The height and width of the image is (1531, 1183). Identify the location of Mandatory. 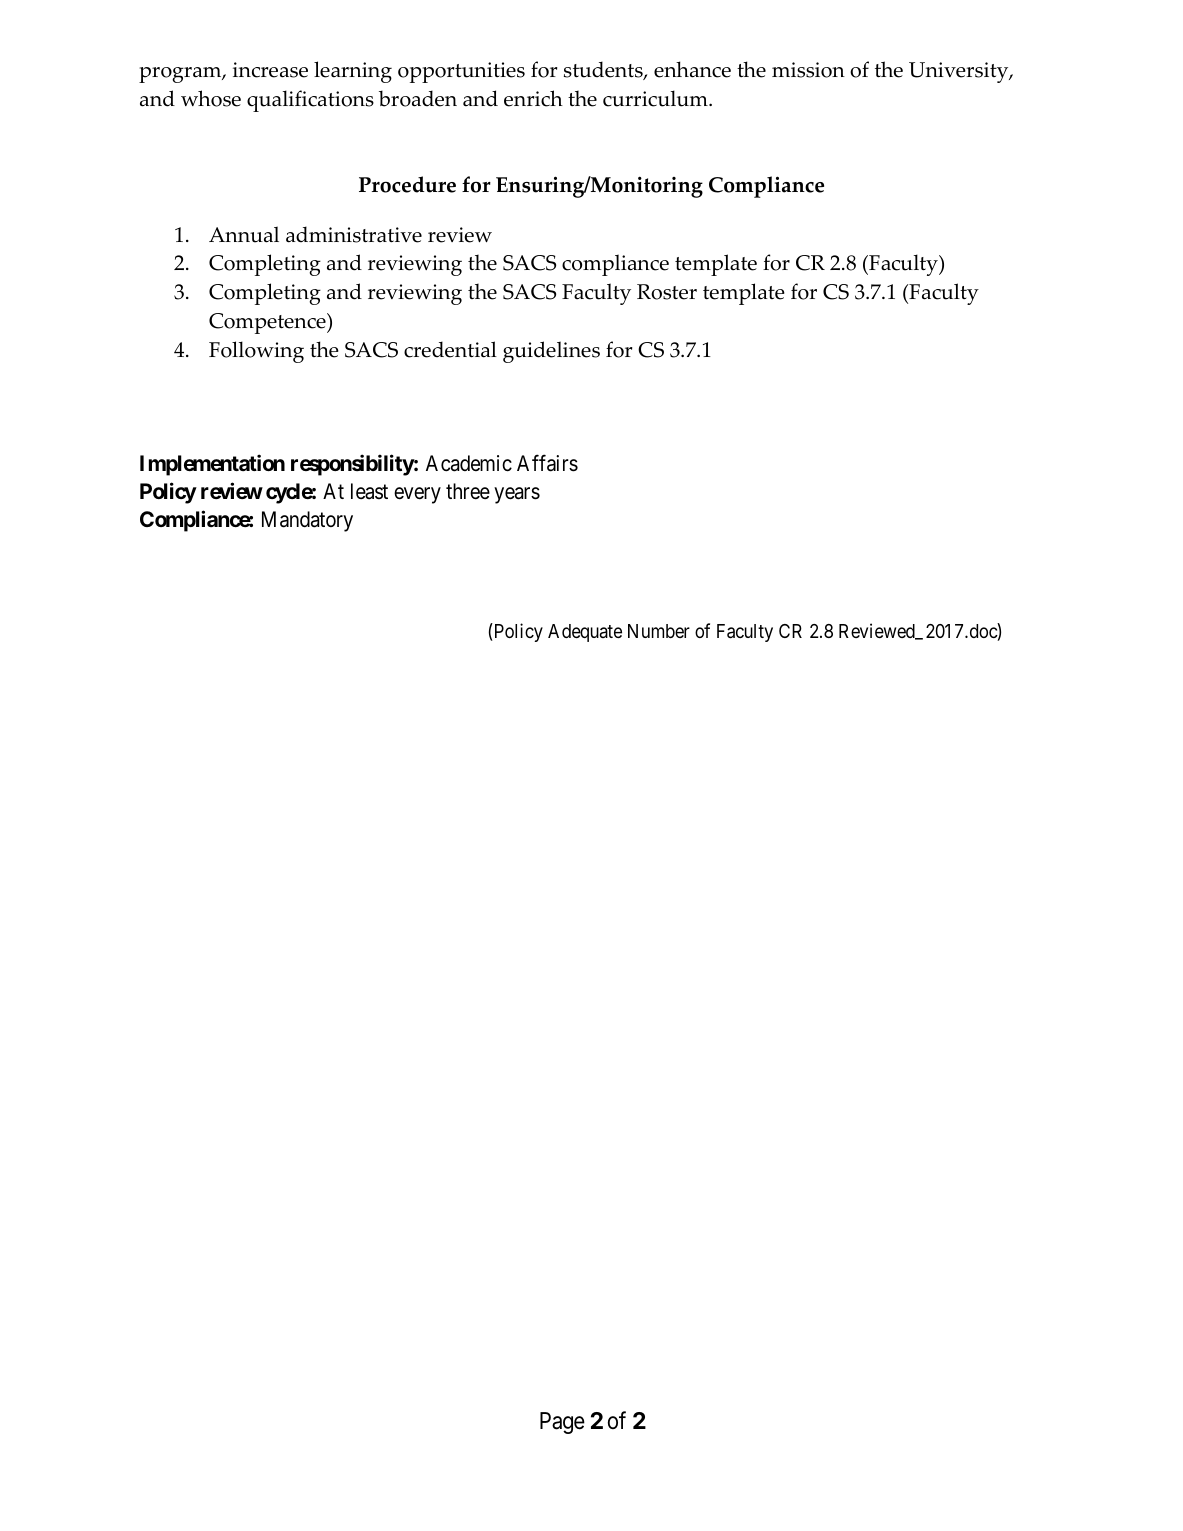
(307, 521).
